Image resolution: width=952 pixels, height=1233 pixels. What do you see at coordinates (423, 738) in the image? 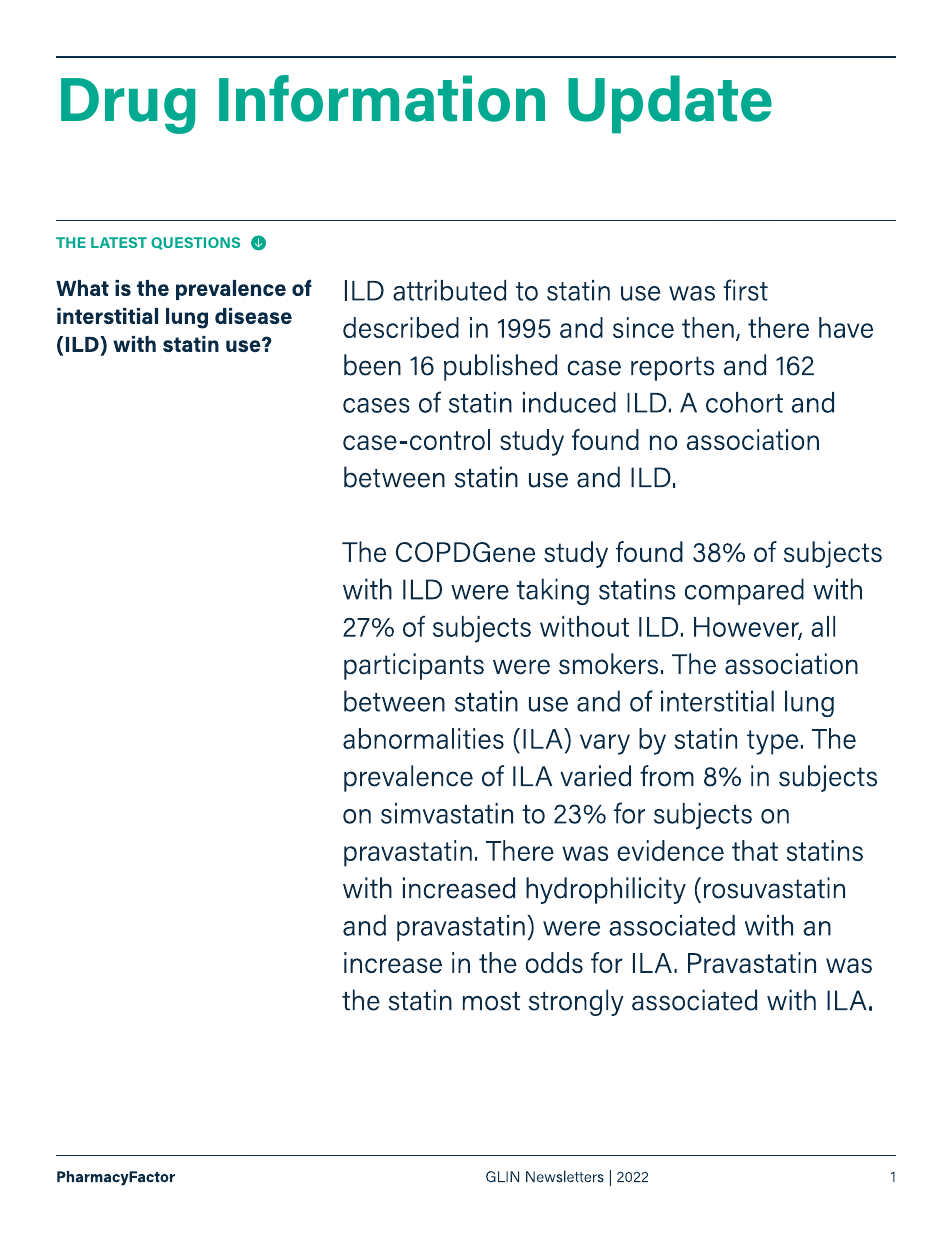
I see `abnormalities` at bounding box center [423, 738].
